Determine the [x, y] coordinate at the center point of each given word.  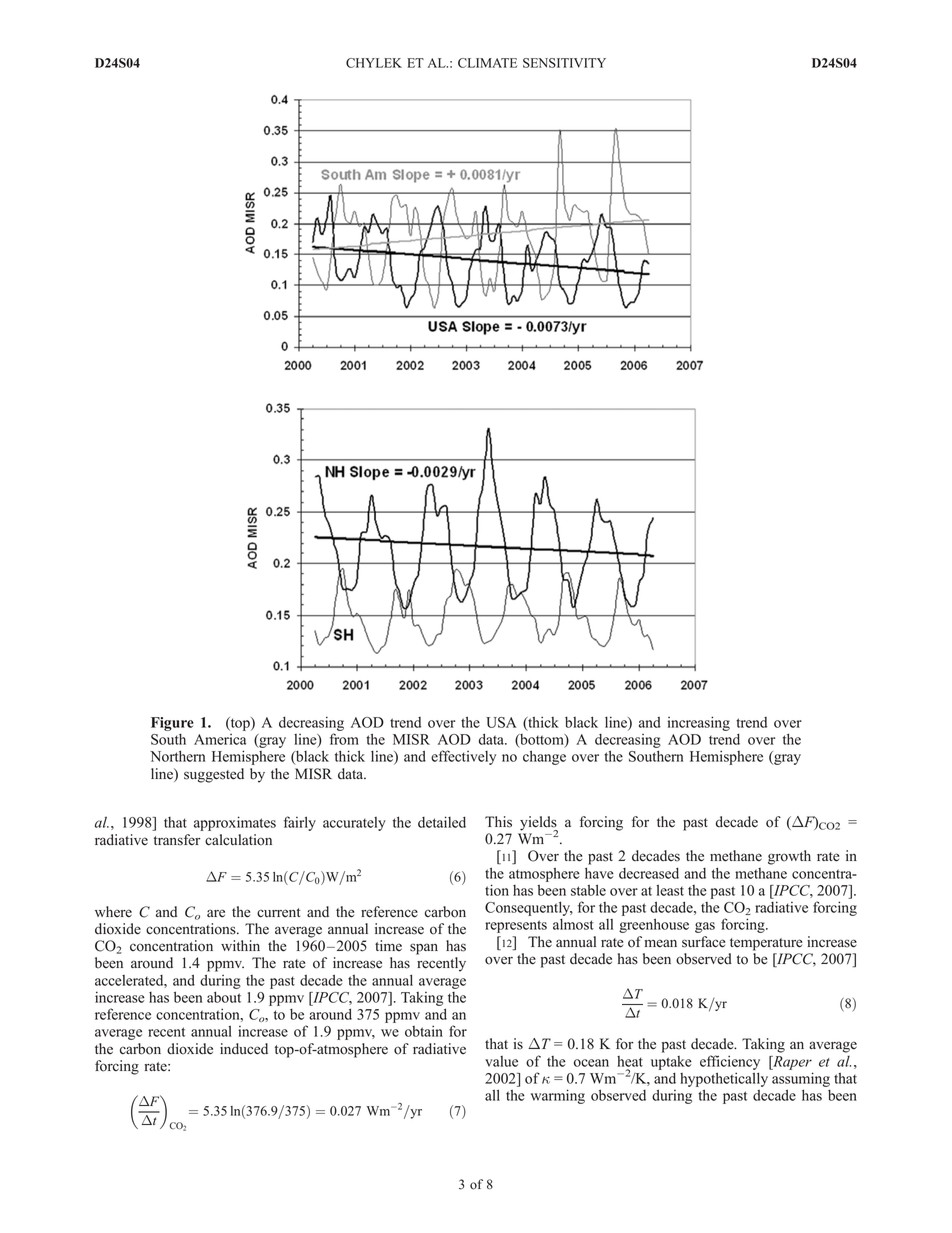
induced [244, 1049]
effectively [463, 757]
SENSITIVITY [564, 63]
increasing [699, 723]
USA [501, 722]
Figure [172, 724]
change [544, 757]
